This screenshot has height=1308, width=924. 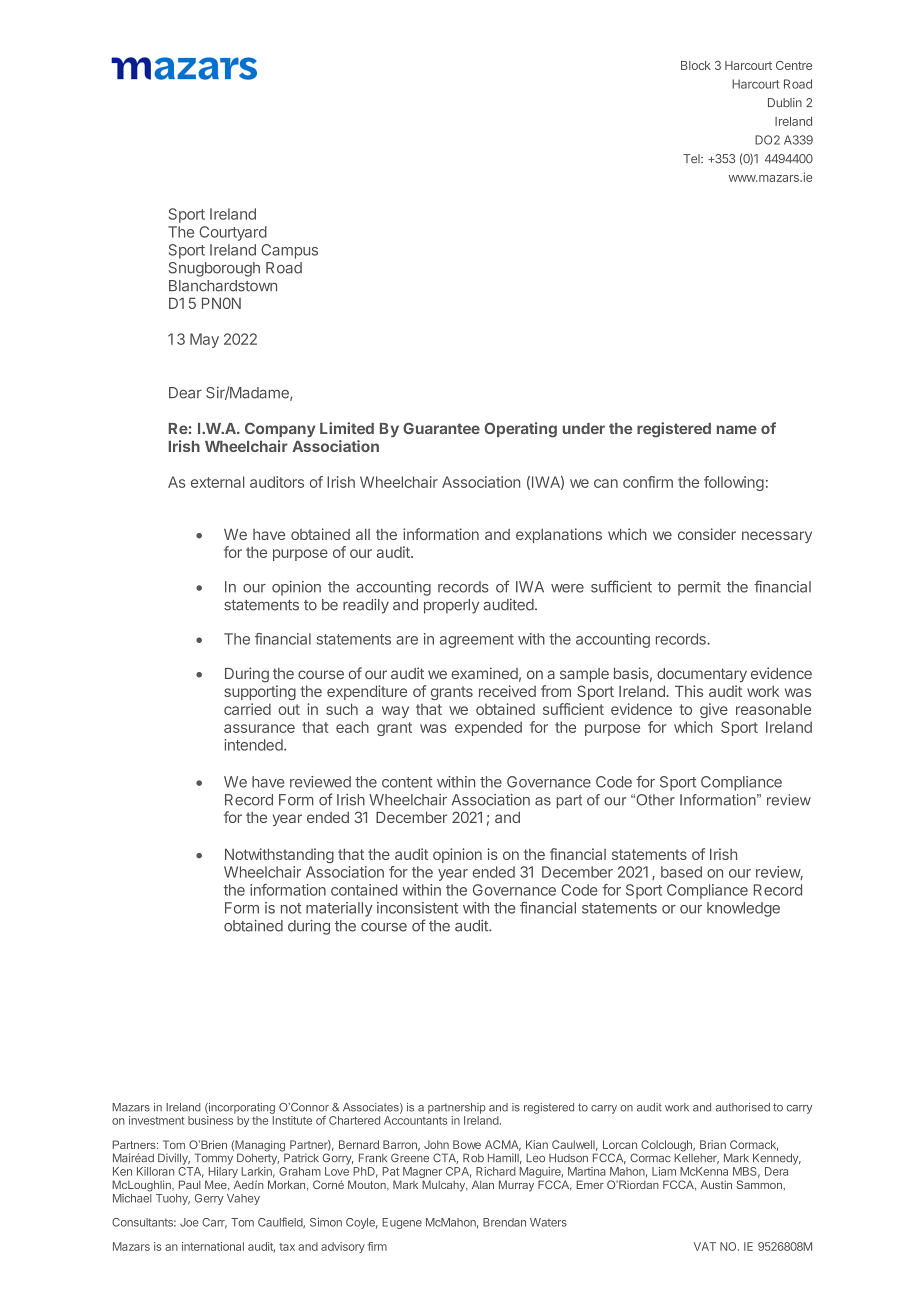 What do you see at coordinates (734, 483) in the screenshot?
I see `following` at bounding box center [734, 483].
